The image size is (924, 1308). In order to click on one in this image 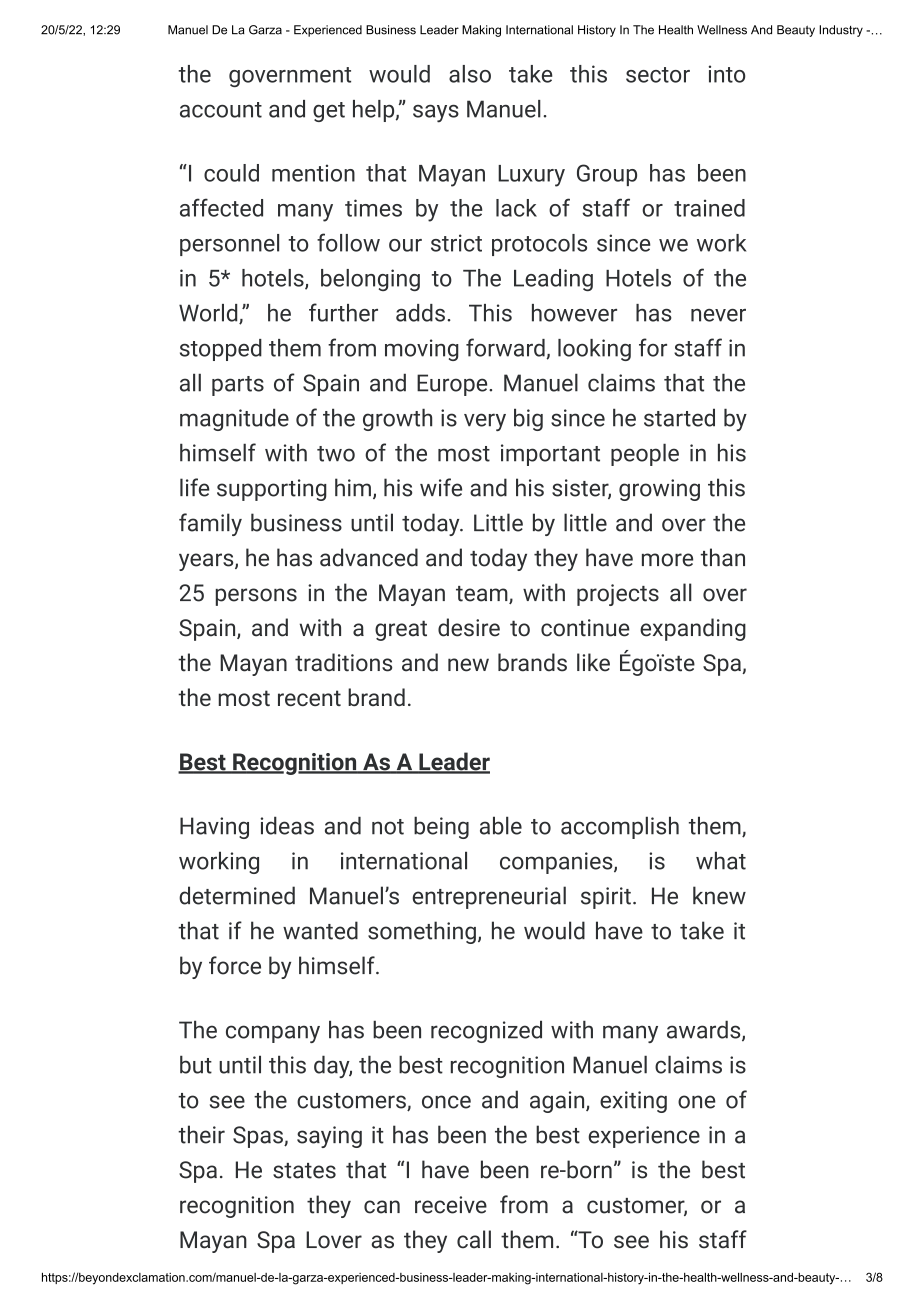, I will do `click(697, 1102)`.
